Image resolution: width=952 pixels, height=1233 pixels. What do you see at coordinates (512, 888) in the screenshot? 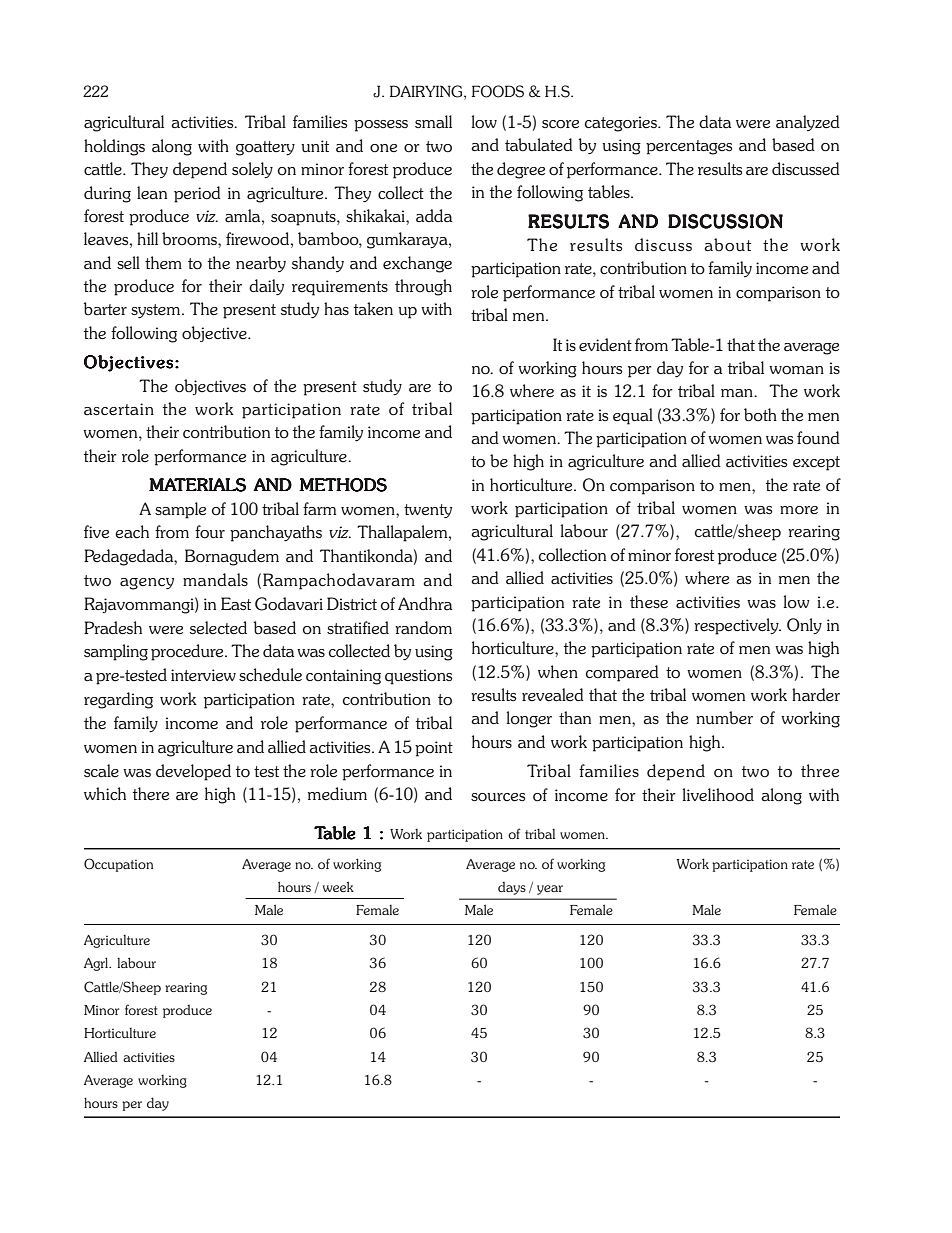
I see `days` at bounding box center [512, 888].
